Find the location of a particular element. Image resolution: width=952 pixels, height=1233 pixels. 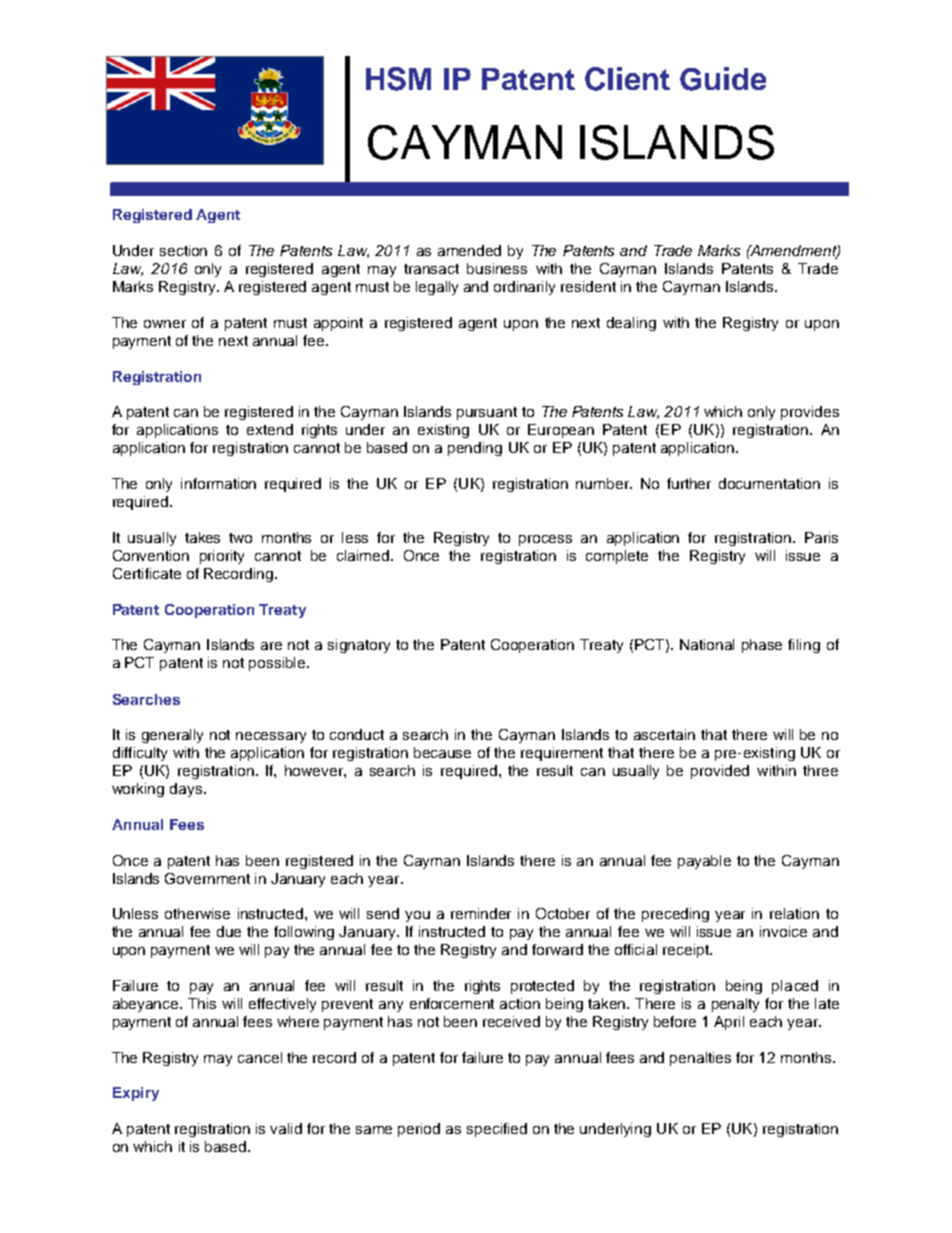

Client is located at coordinates (627, 79).
